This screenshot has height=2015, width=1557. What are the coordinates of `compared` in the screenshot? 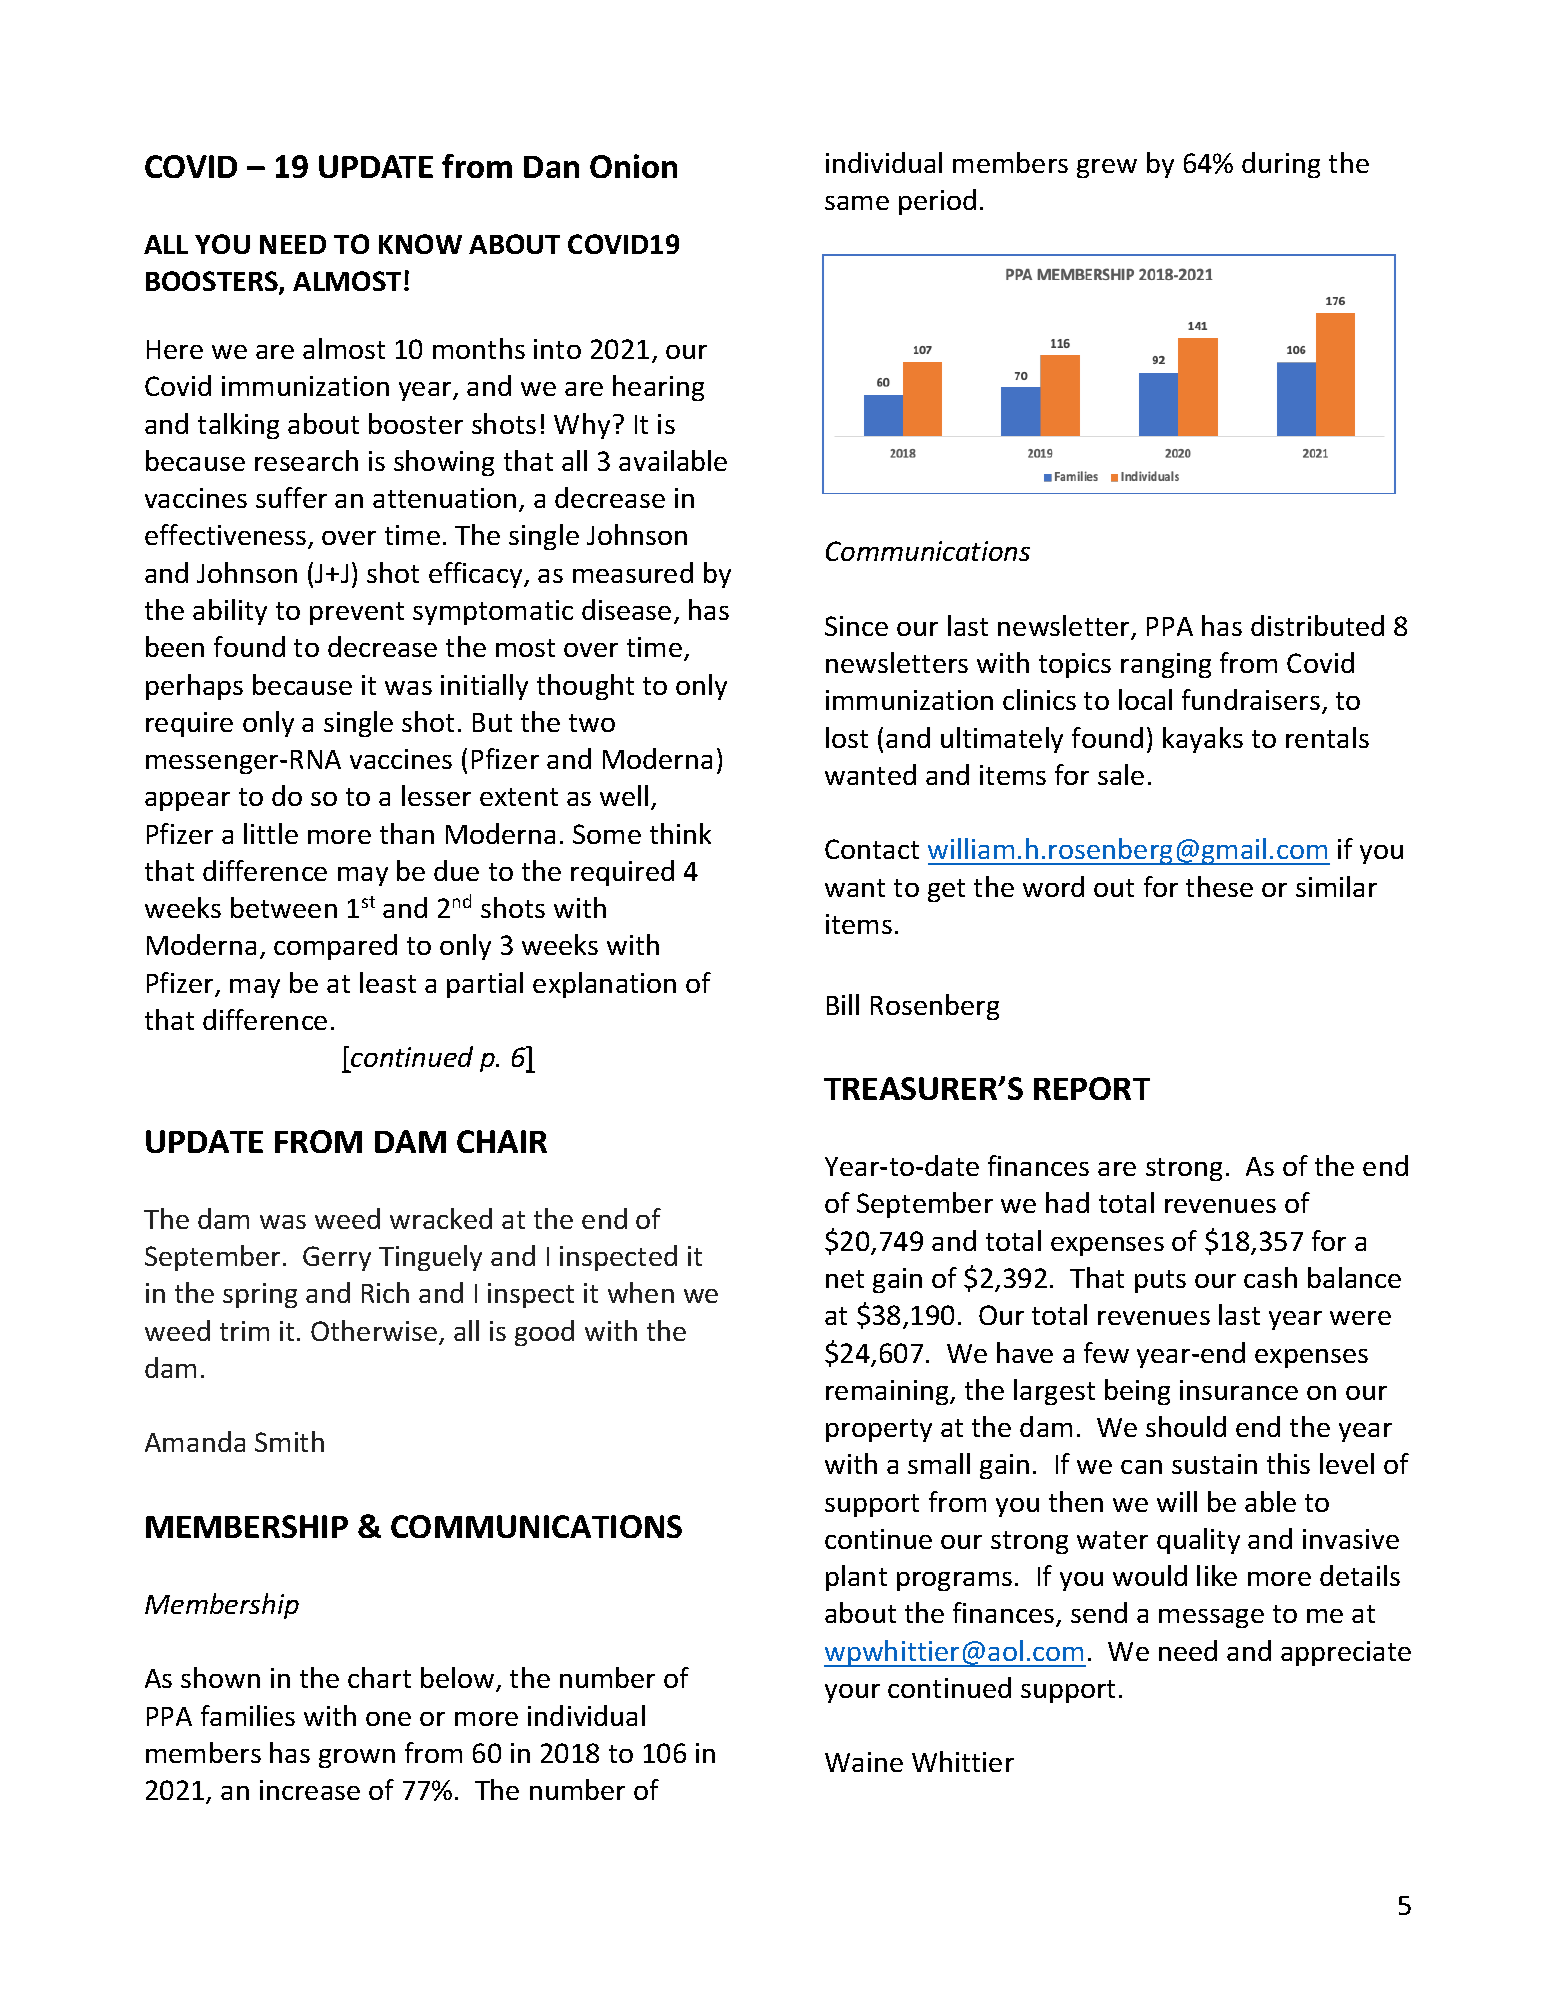 It's located at (335, 947).
